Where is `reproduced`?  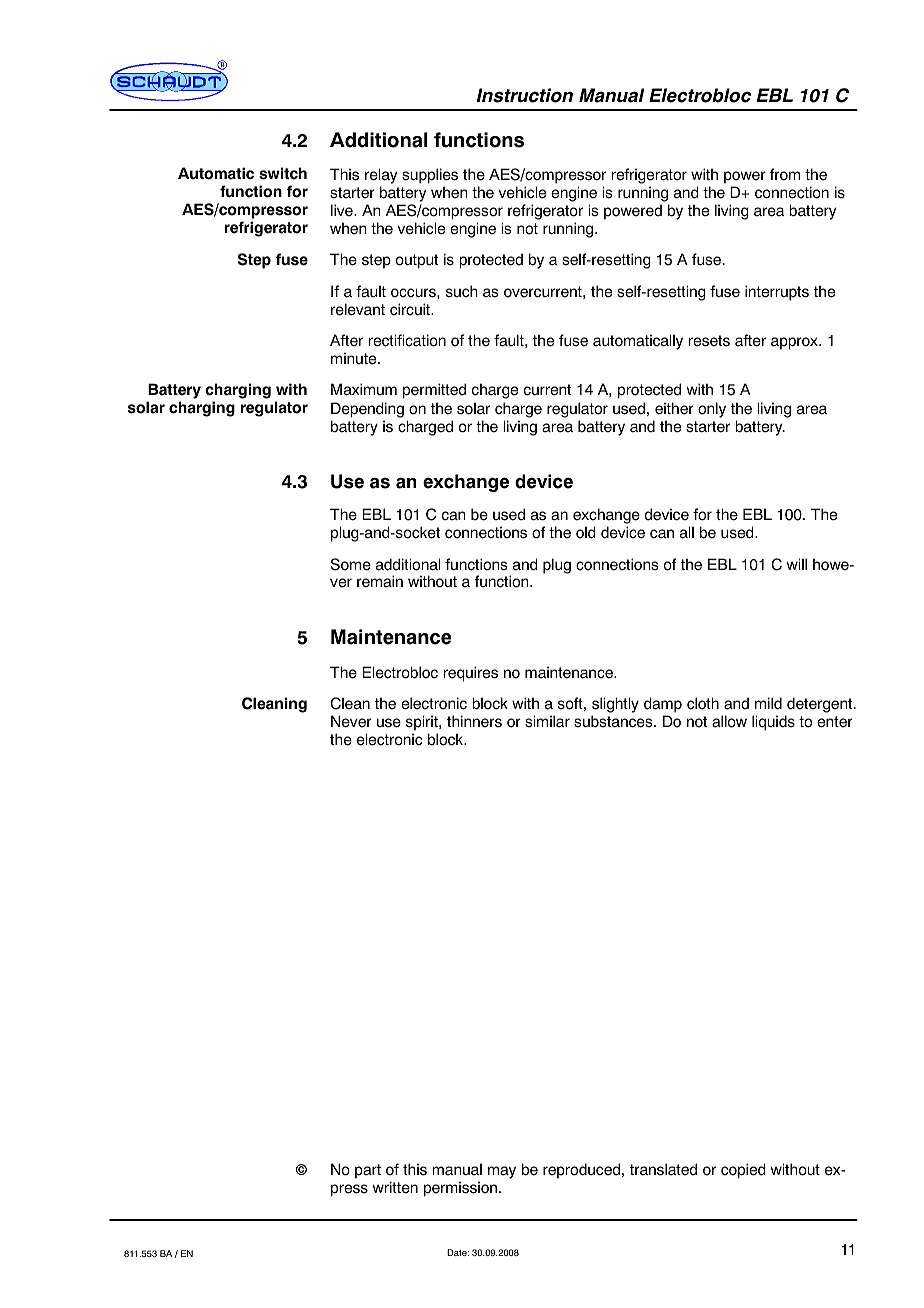 reproduced is located at coordinates (581, 1170).
